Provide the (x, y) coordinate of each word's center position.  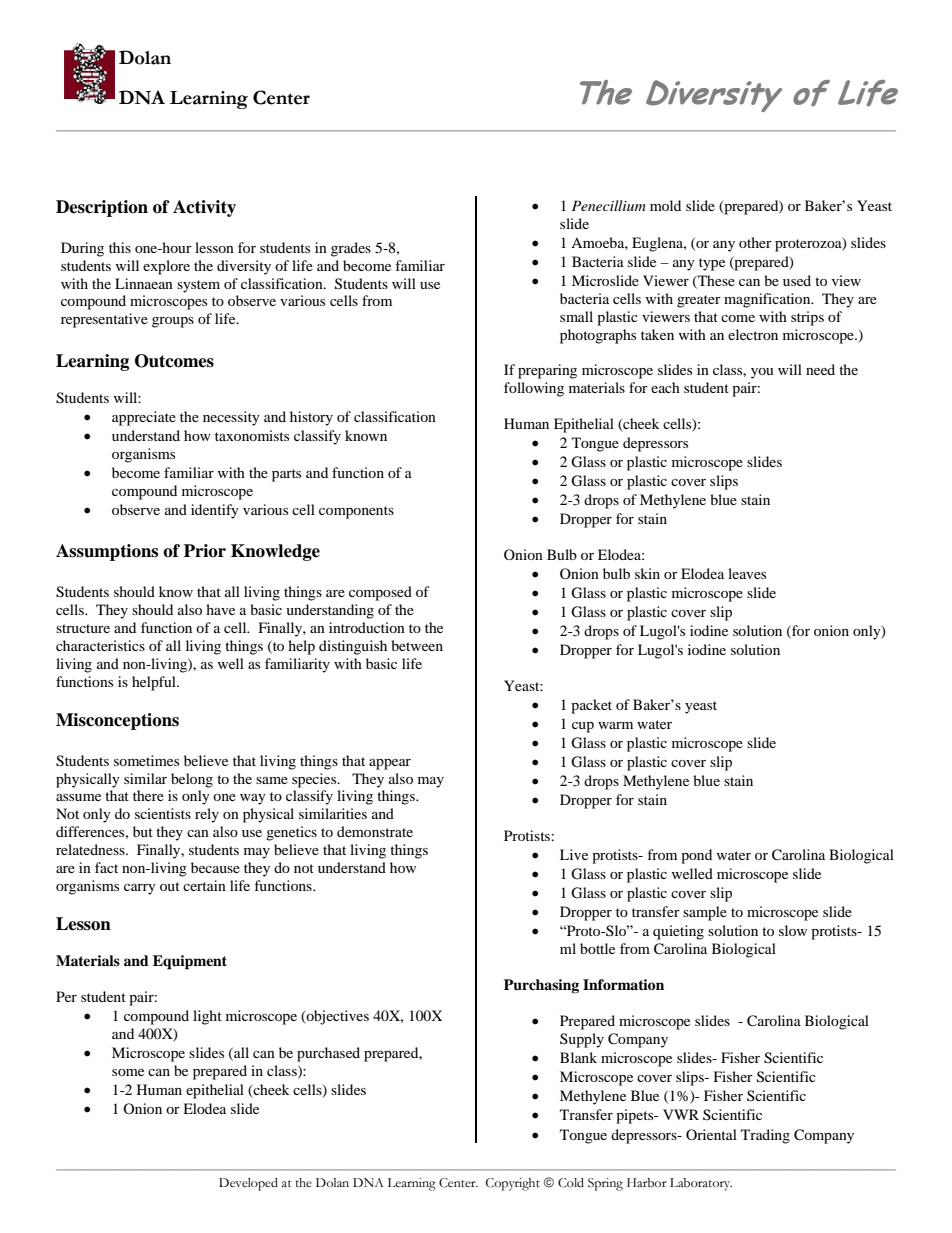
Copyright (513, 1184)
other (755, 242)
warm (615, 725)
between (417, 645)
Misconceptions (117, 721)
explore (166, 267)
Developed (248, 1184)
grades (351, 249)
